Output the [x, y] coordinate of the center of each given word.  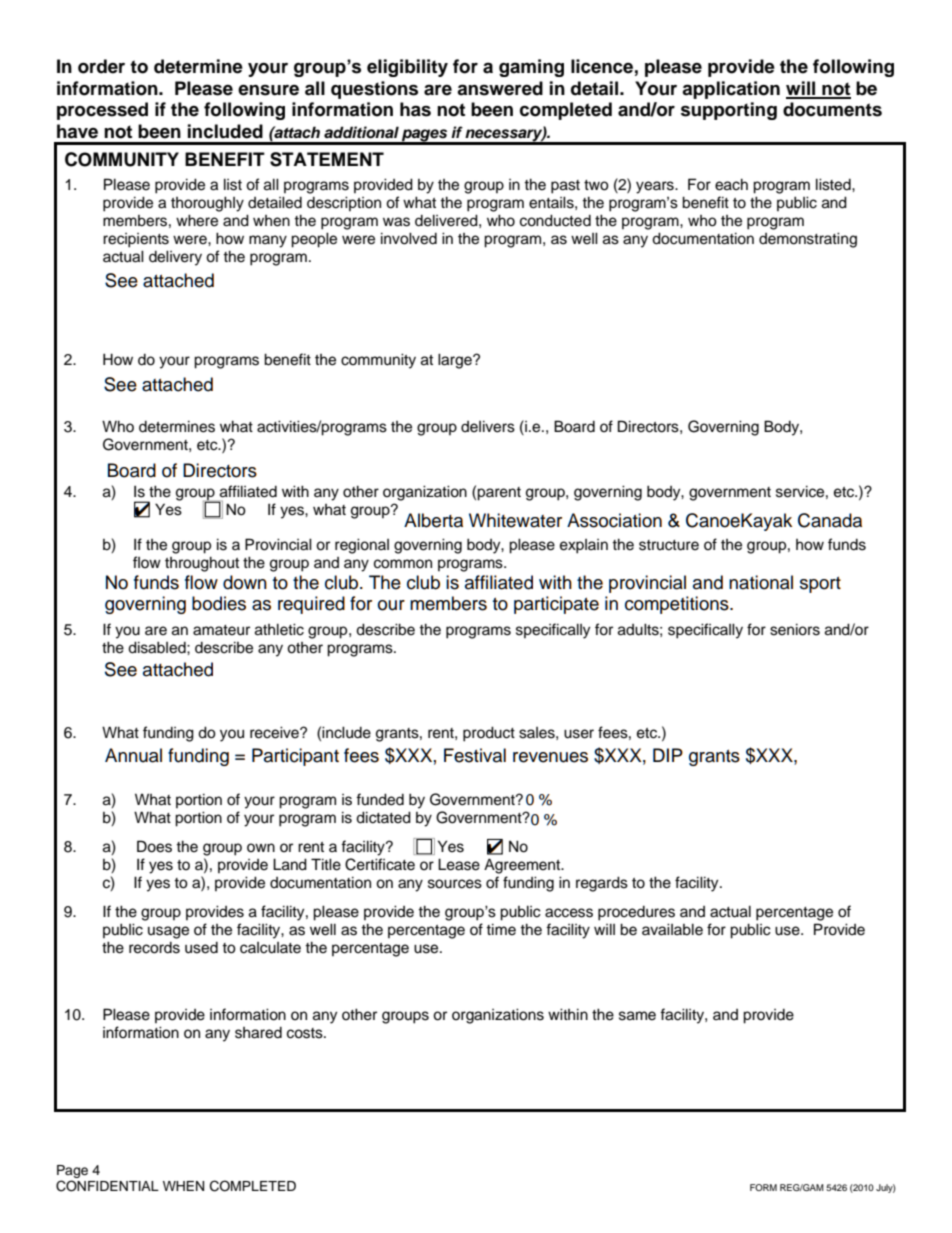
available [672, 929]
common [403, 564]
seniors [795, 629]
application [731, 90]
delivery [175, 258]
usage [168, 932]
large [456, 361]
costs [306, 1033]
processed [102, 111]
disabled [158, 647]
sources [455, 884]
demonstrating [808, 240]
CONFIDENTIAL [107, 1186]
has [415, 109]
